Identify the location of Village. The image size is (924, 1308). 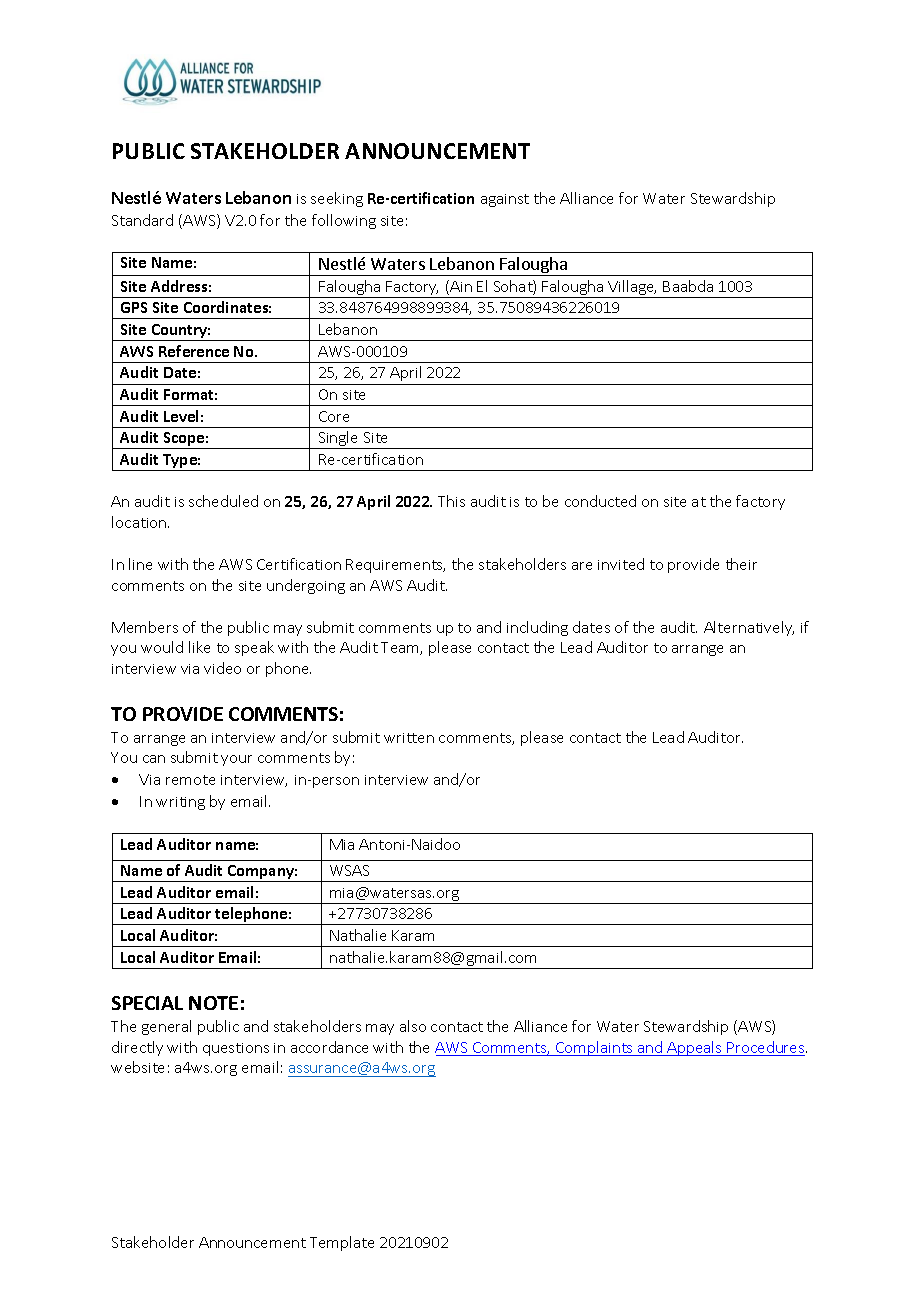
(632, 289).
